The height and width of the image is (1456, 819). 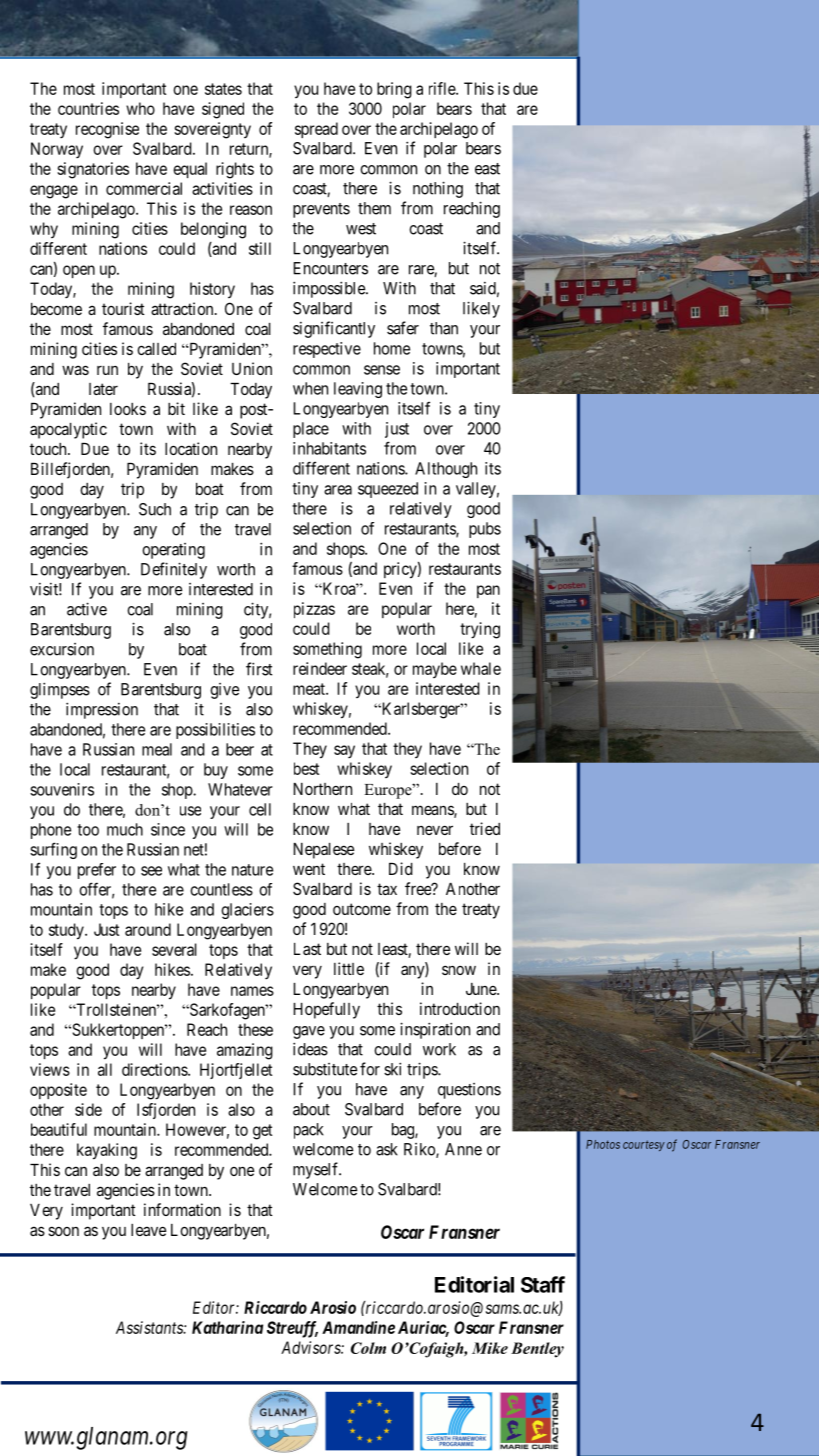 I want to click on recognise, so click(x=107, y=130).
